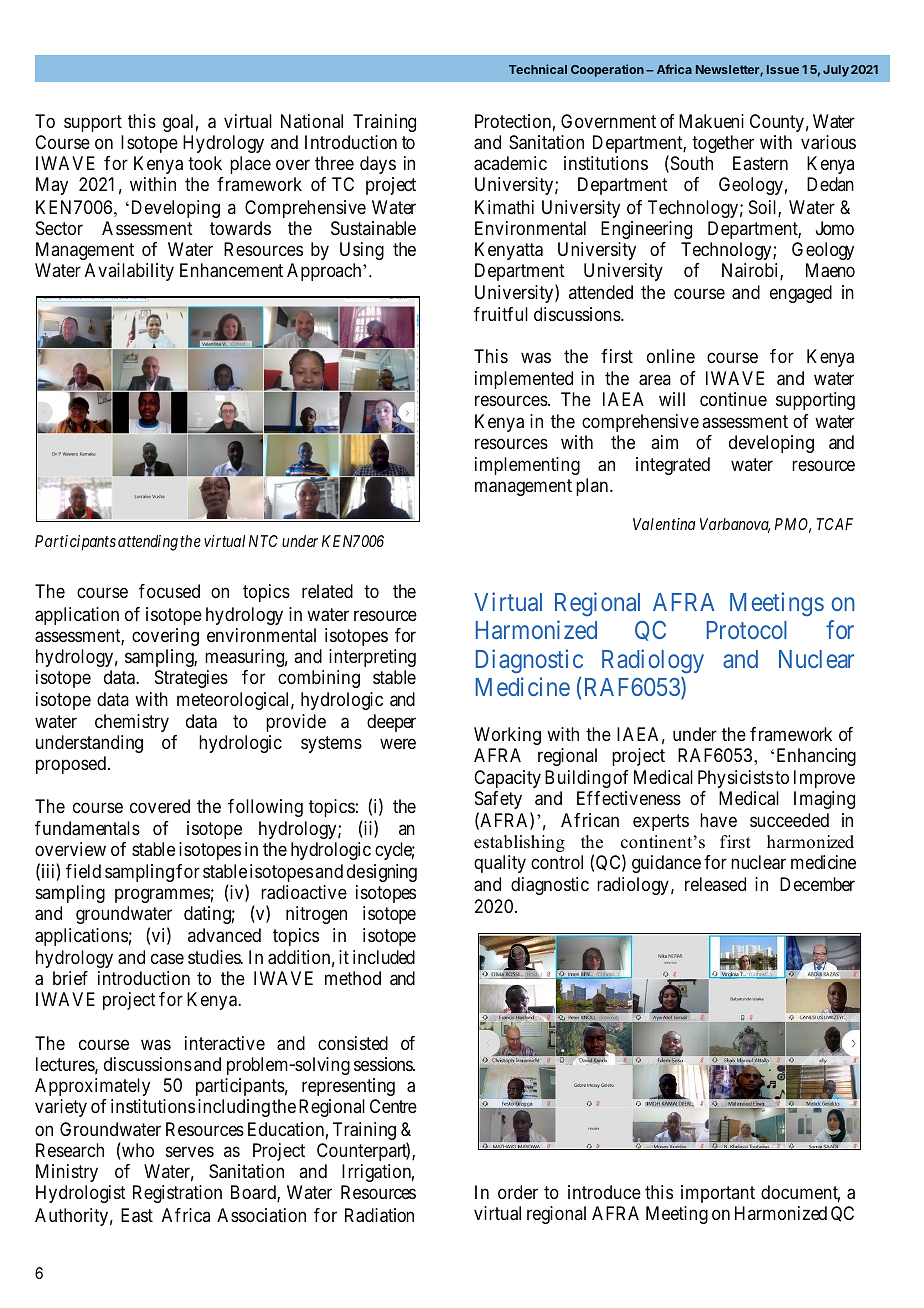  What do you see at coordinates (162, 896) in the screenshot?
I see `programmes` at bounding box center [162, 896].
